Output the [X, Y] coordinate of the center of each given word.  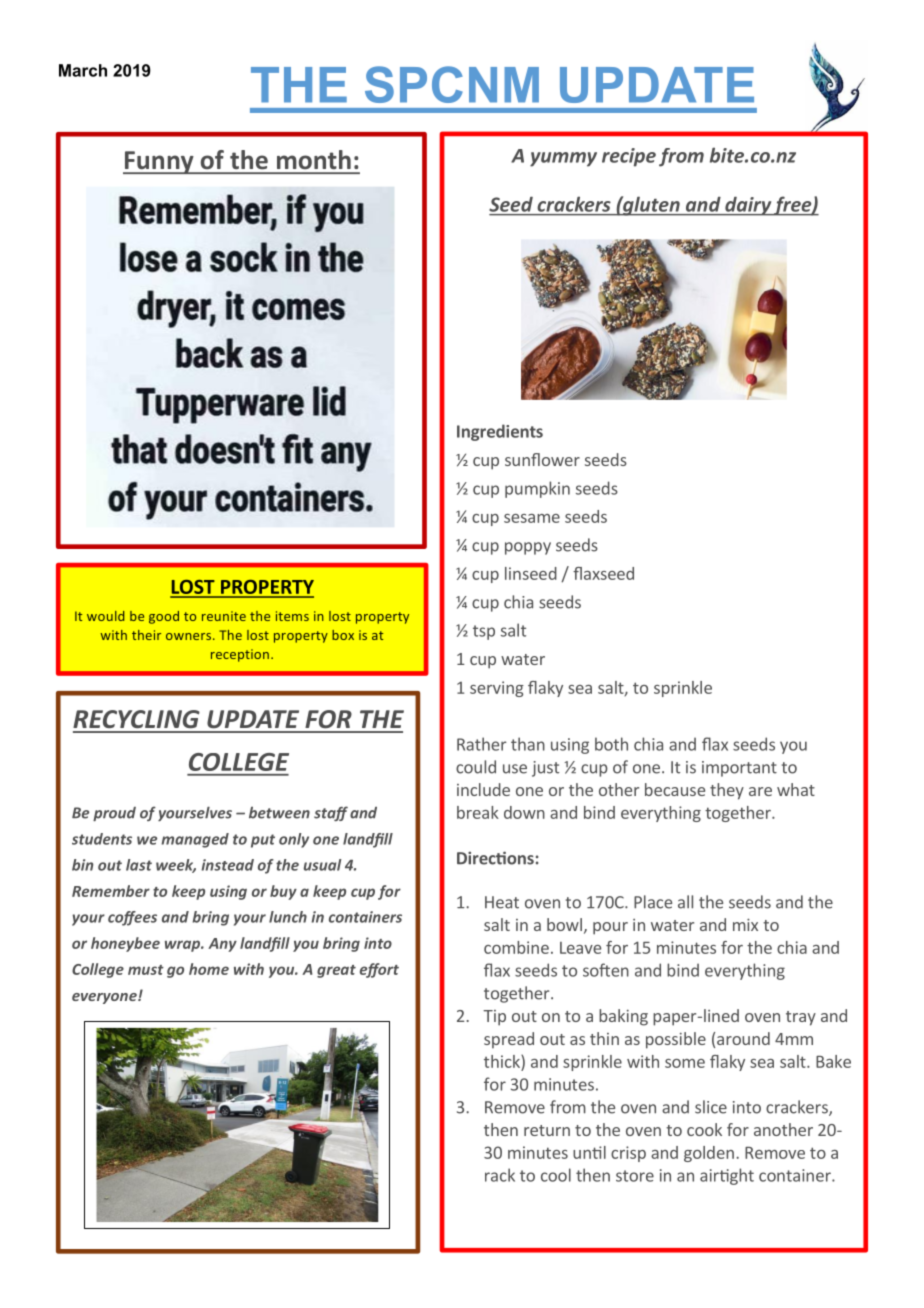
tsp [484, 632]
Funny [159, 162]
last [139, 865]
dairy [748, 206]
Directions [495, 858]
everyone [105, 998]
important [739, 769]
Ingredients [500, 432]
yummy [563, 159]
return [547, 1130]
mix [745, 924]
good [164, 617]
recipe [629, 157]
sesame [532, 518]
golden [709, 1154]
